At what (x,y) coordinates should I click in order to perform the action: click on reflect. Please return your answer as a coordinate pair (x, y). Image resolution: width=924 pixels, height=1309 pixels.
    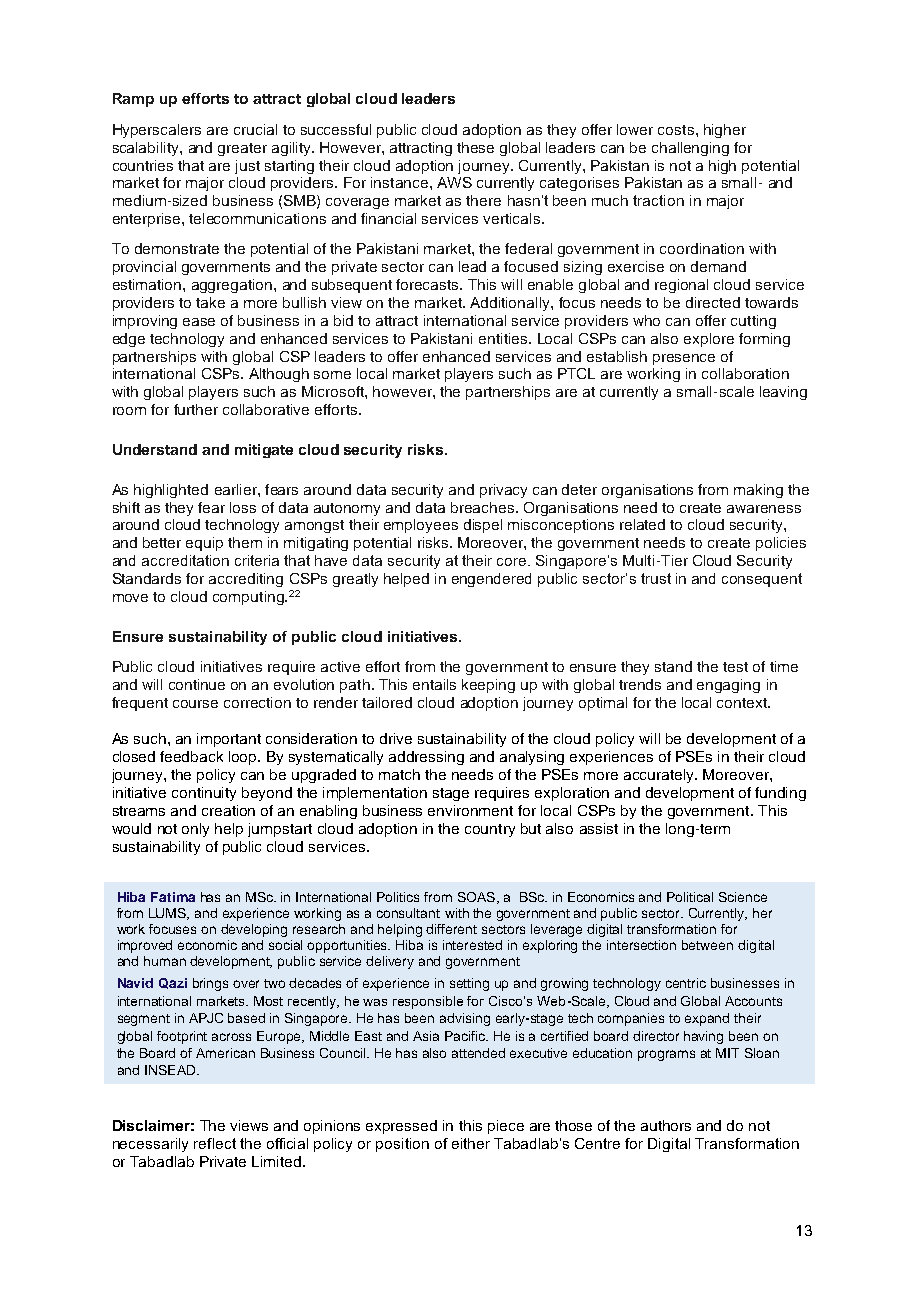
    Looking at the image, I should click on (215, 1143).
